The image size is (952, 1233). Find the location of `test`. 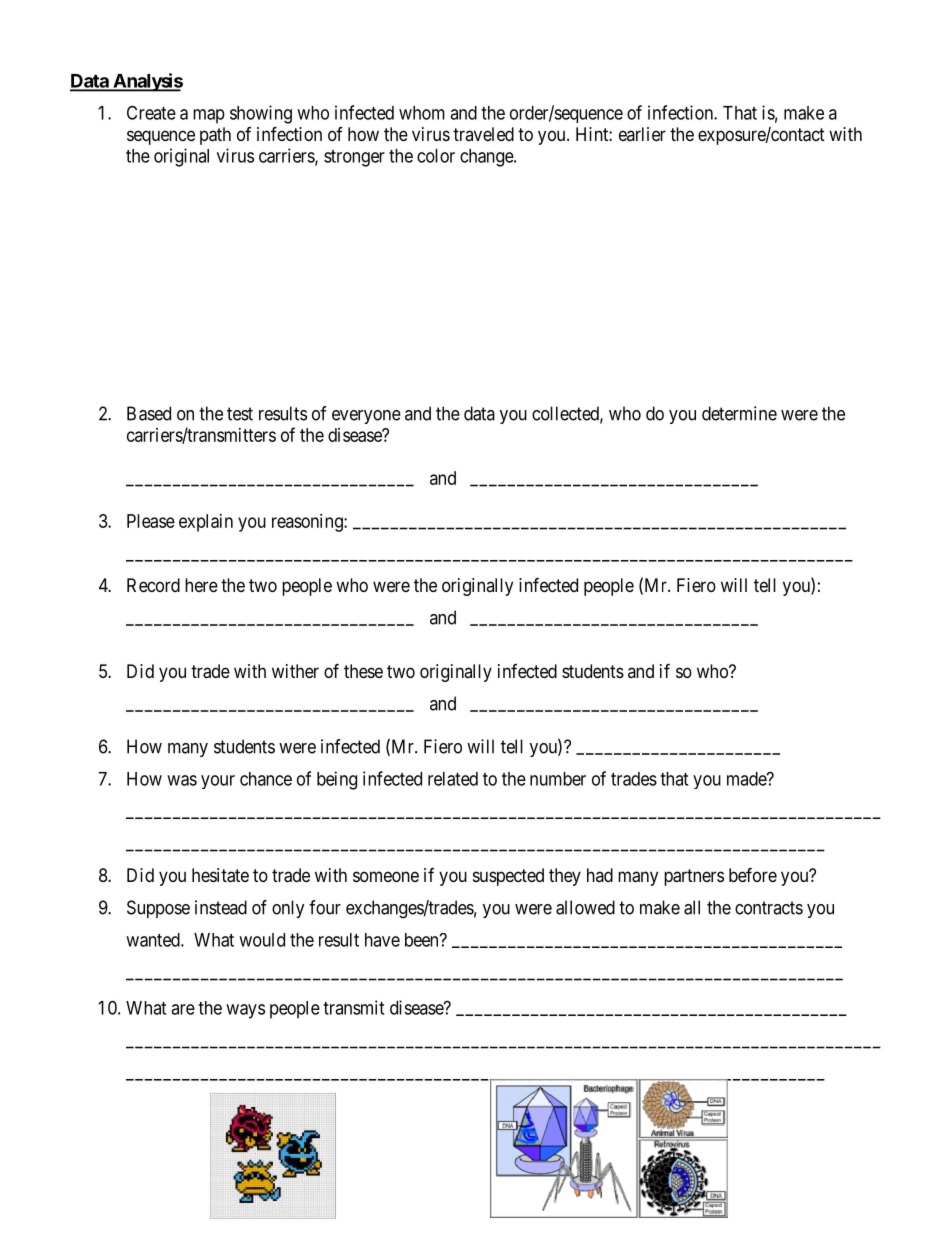

test is located at coordinates (240, 414).
